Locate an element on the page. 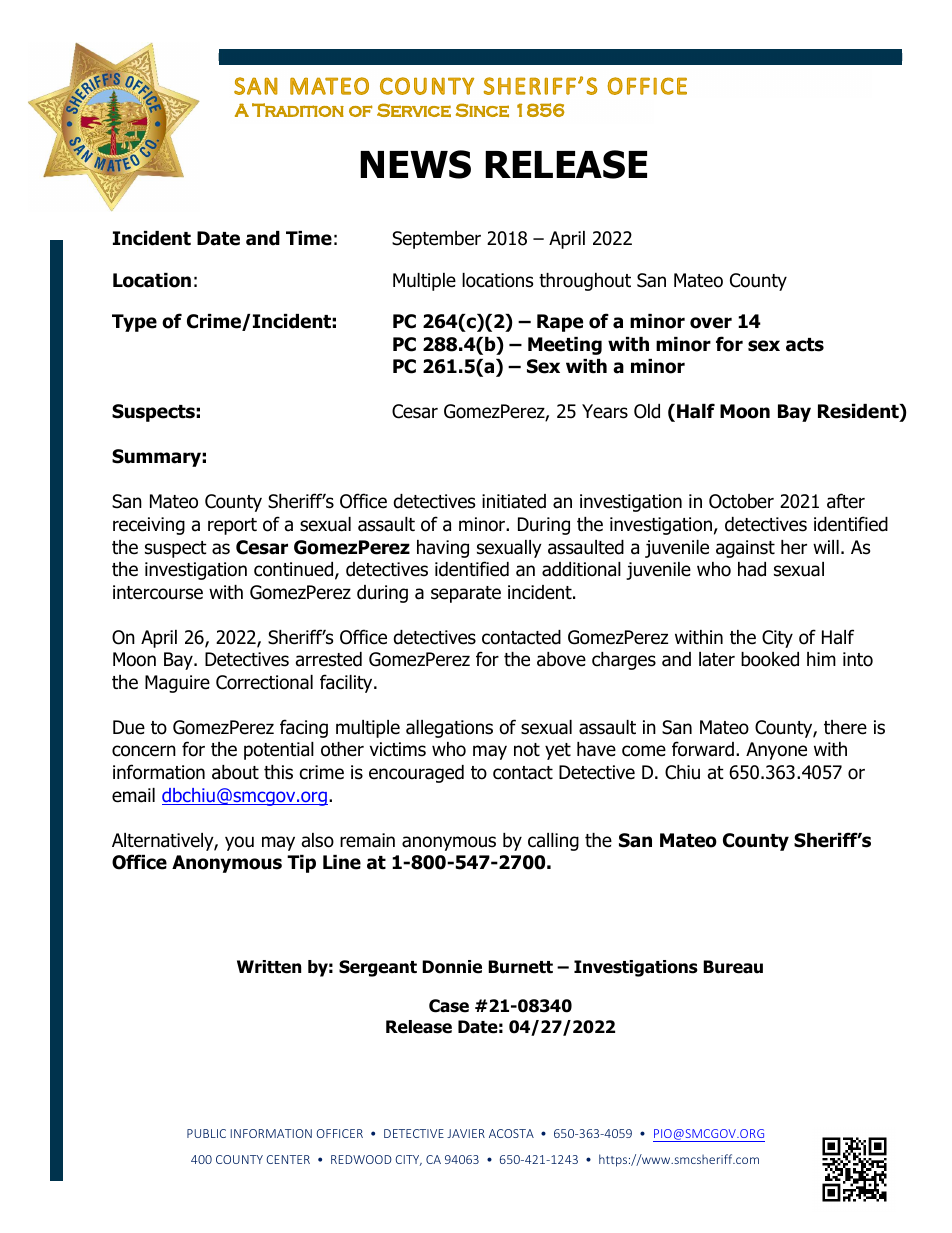 Image resolution: width=952 pixels, height=1233 pixels. PUBLIC is located at coordinates (206, 1133).
